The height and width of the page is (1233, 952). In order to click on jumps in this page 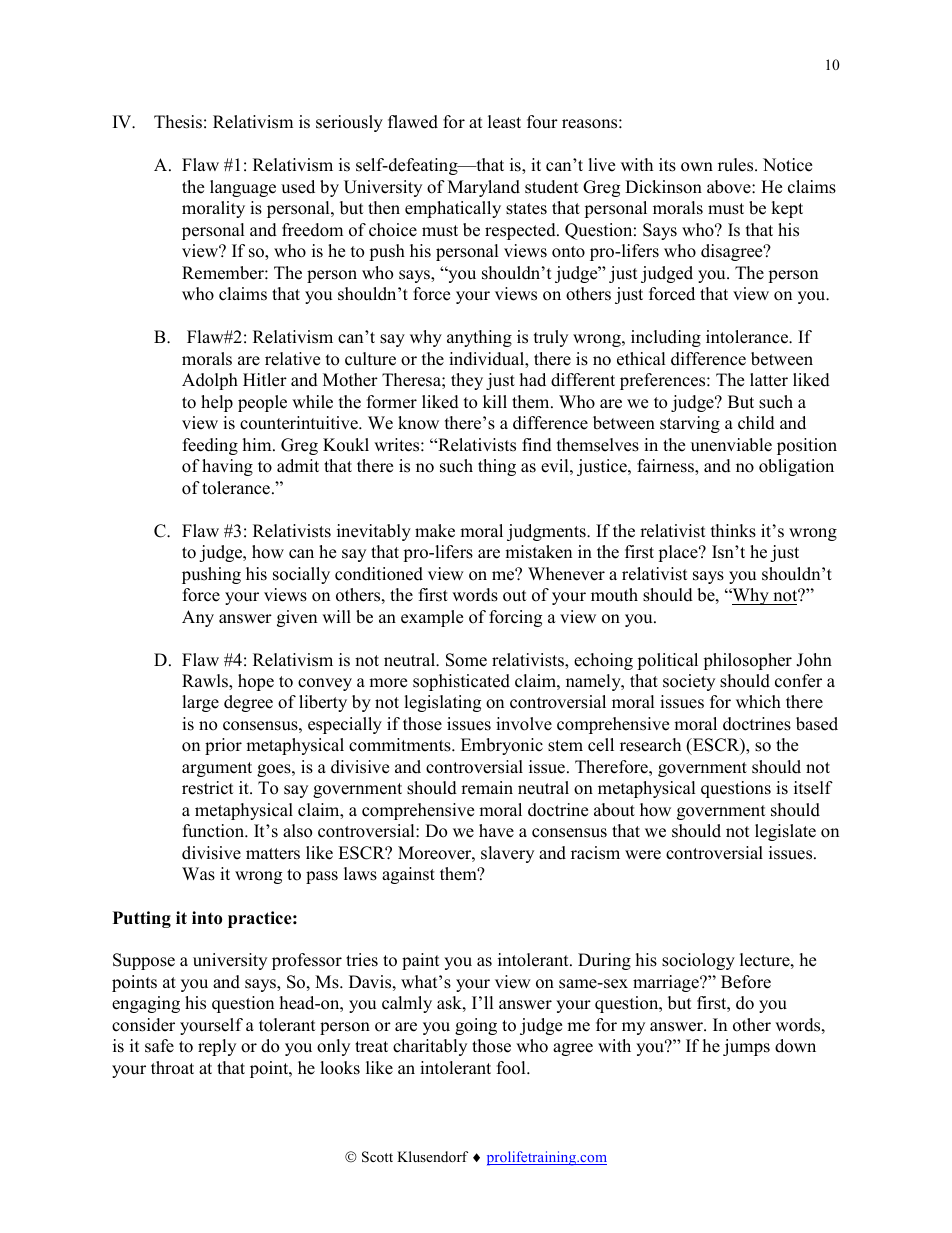, I will do `click(746, 1047)`.
